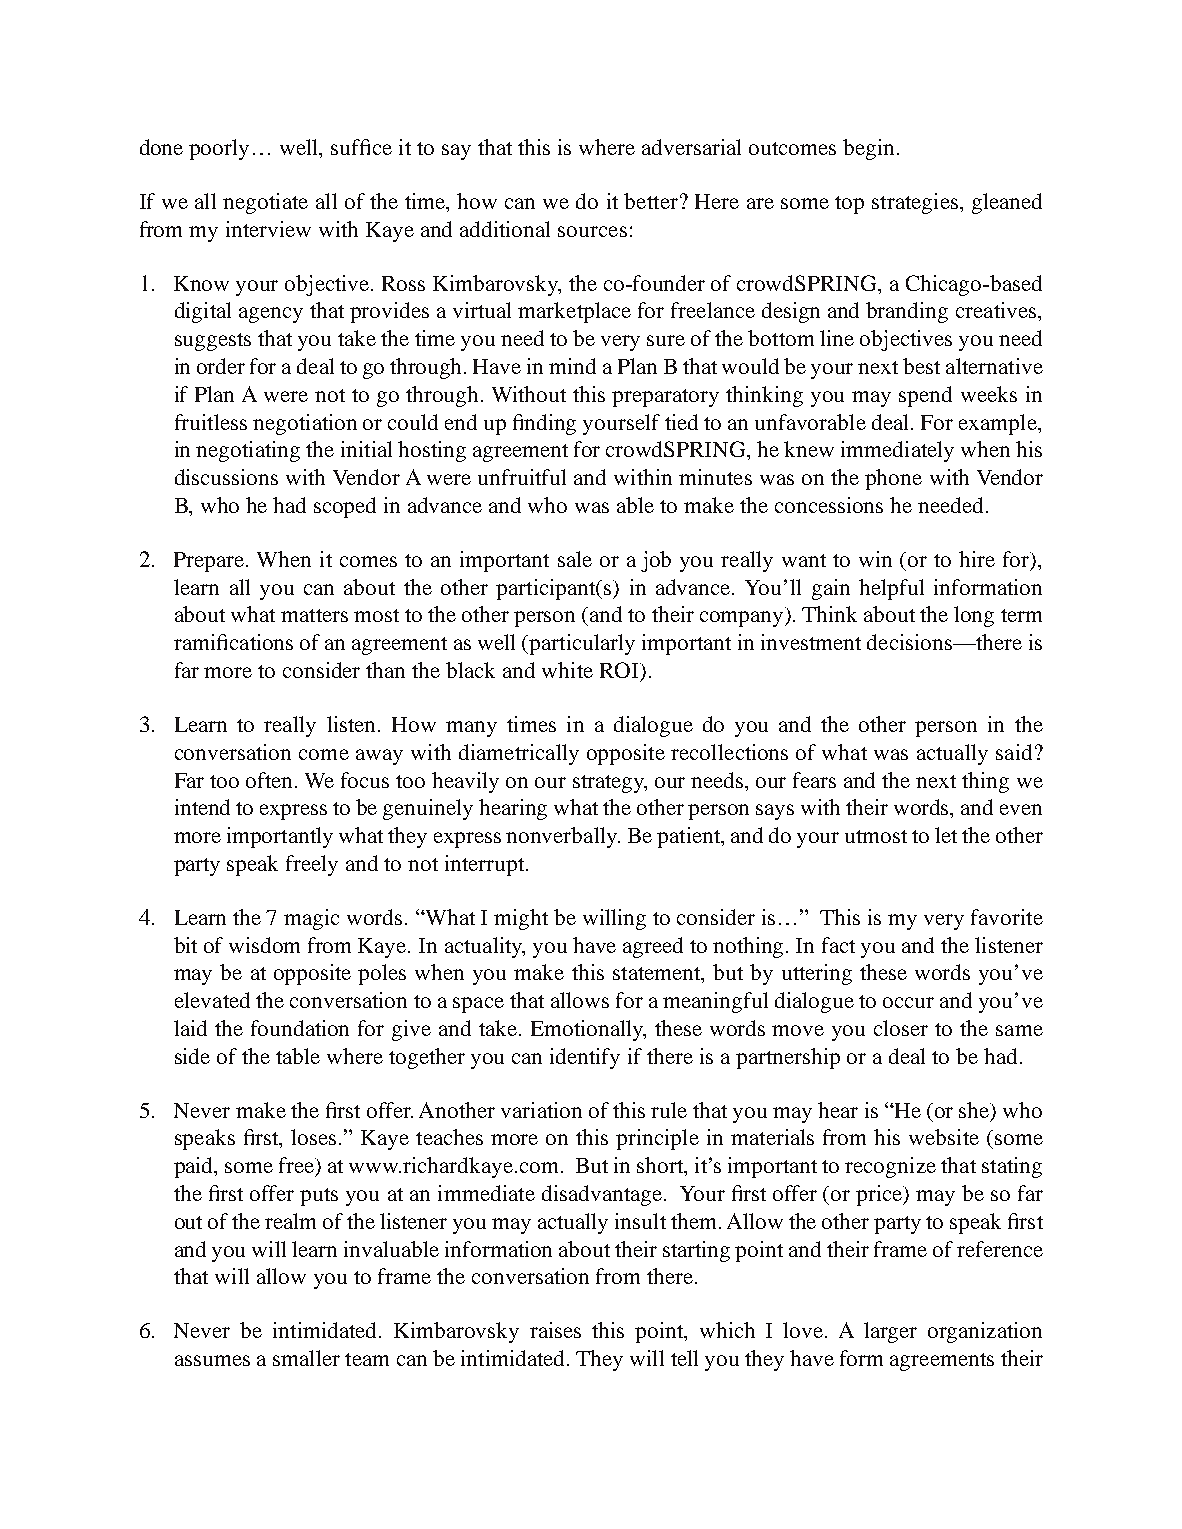  What do you see at coordinates (915, 203) in the image?
I see `strategies` at bounding box center [915, 203].
